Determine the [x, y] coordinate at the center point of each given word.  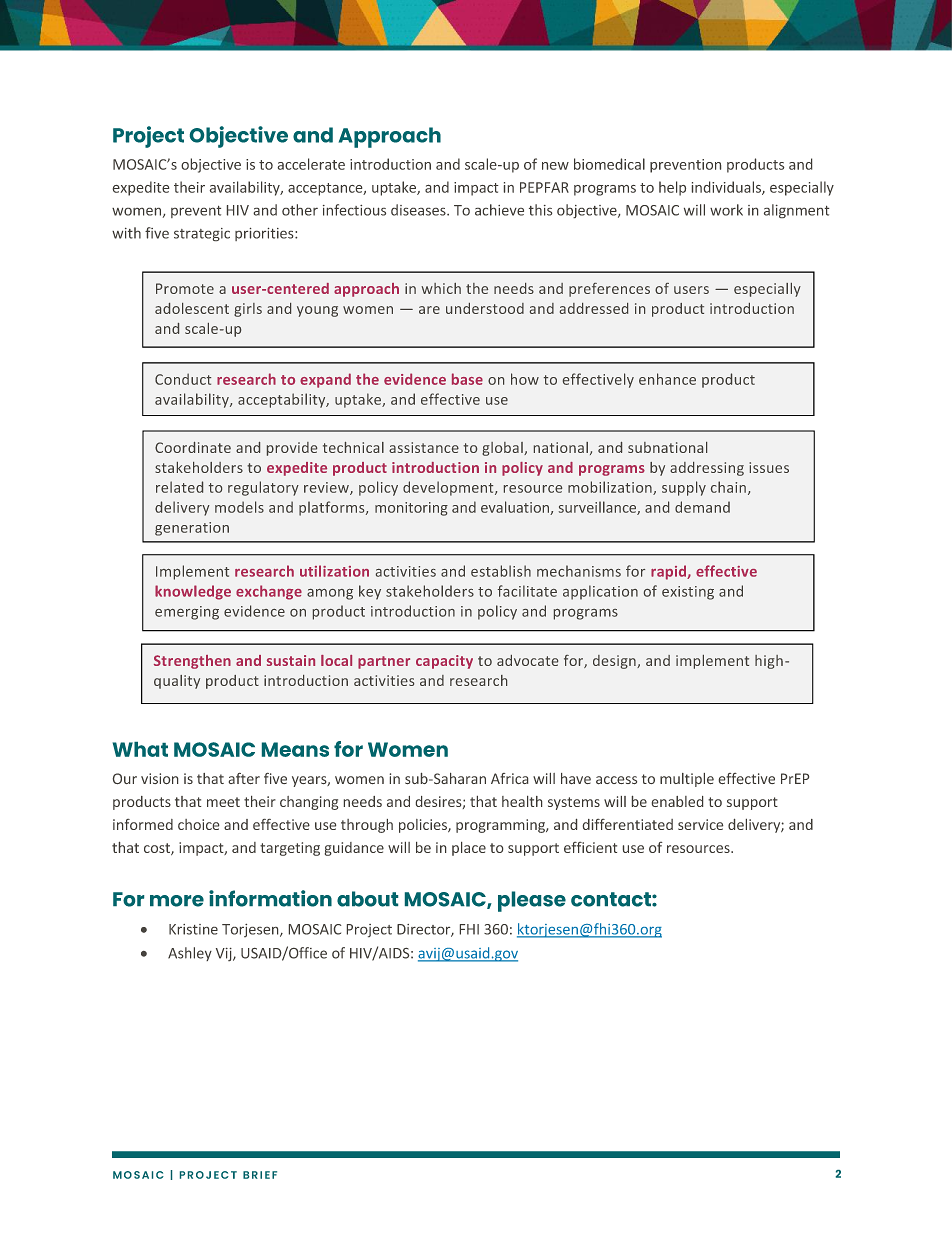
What [140, 749]
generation [192, 529]
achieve [499, 210]
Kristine [193, 929]
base [467, 379]
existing [688, 593]
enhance [667, 379]
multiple [687, 780]
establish [501, 571]
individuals [727, 188]
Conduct [183, 379]
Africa [509, 778]
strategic [202, 234]
